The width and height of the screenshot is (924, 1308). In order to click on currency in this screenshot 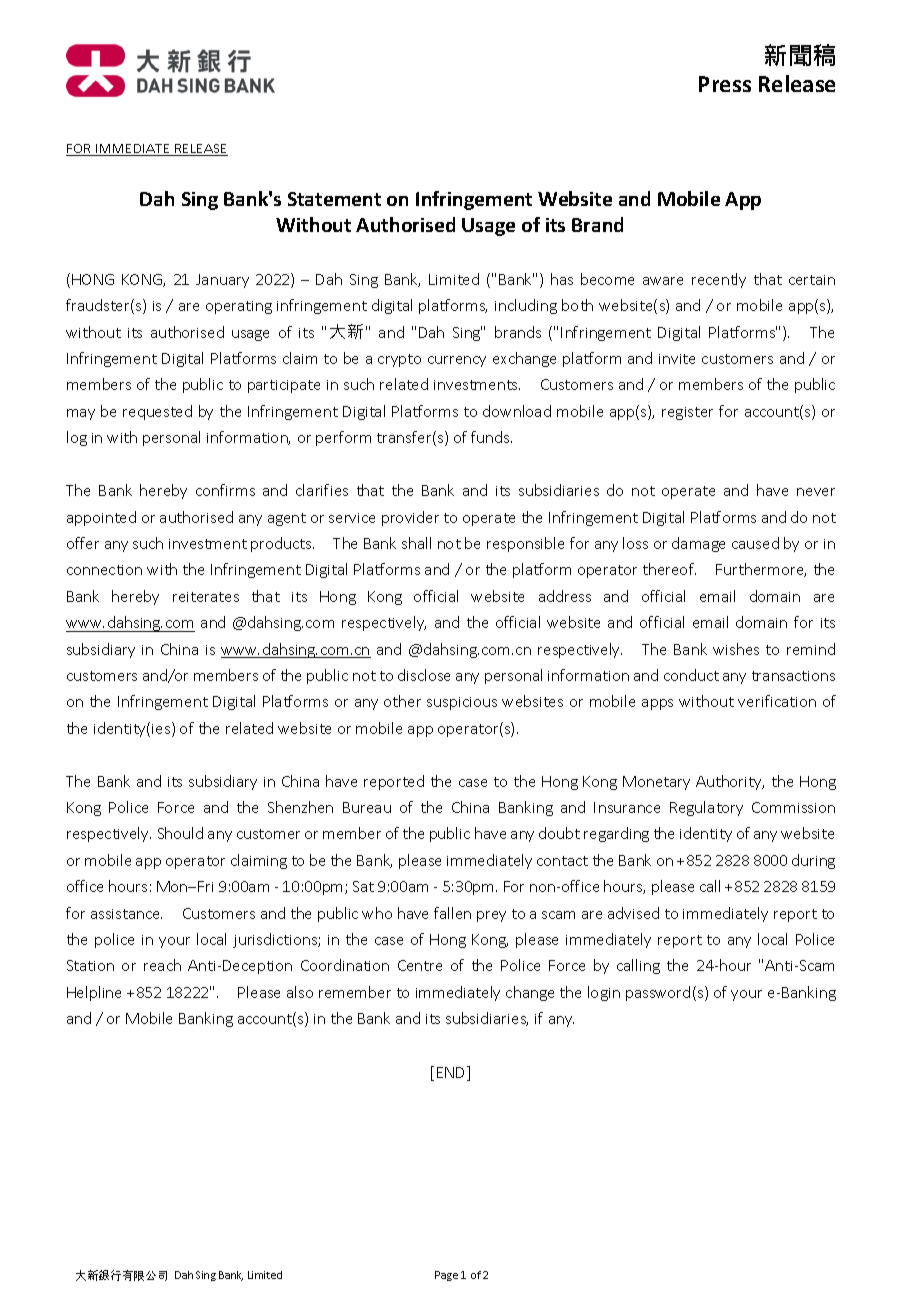, I will do `click(457, 361)`.
